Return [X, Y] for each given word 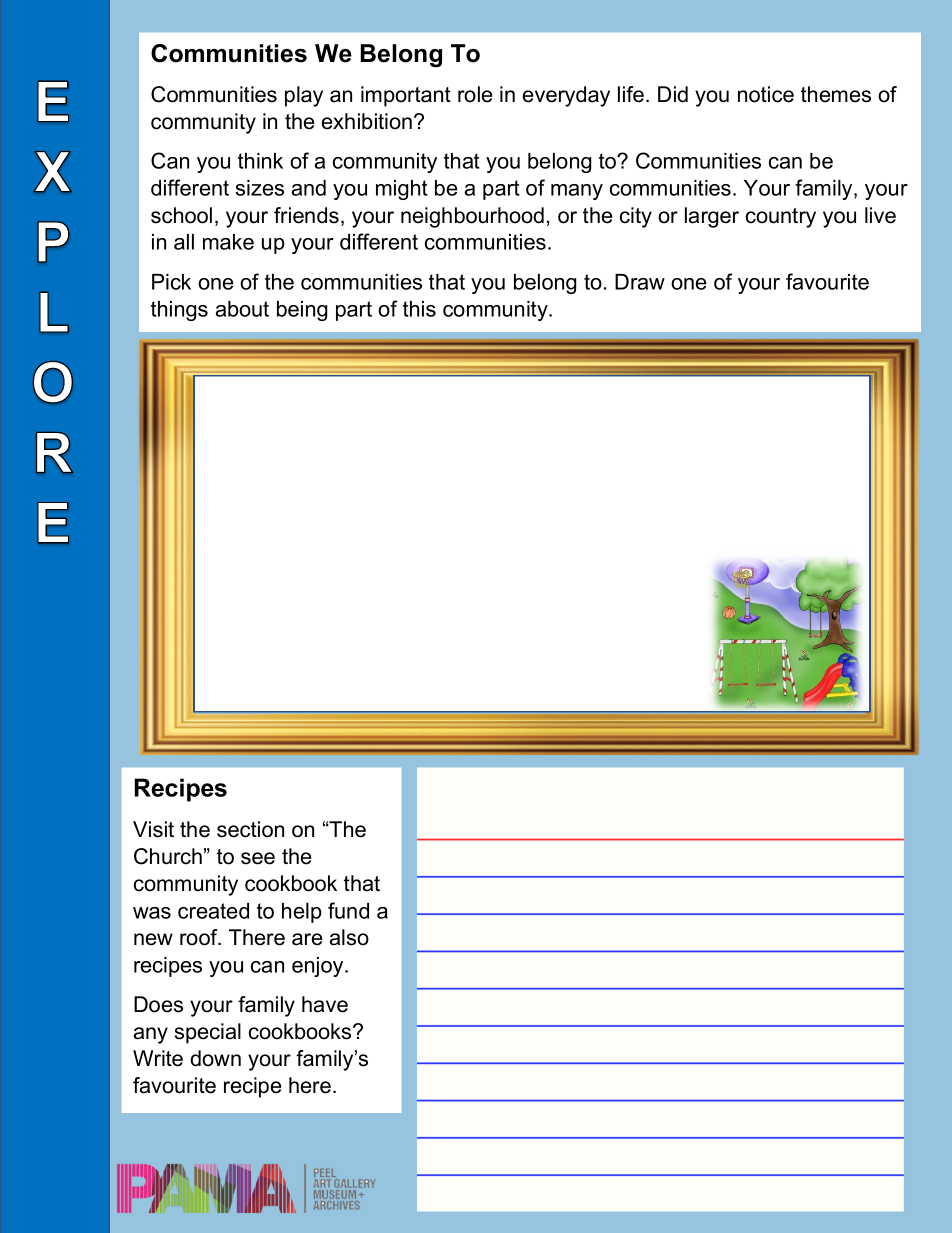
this [419, 309]
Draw [640, 282]
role [475, 94]
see [258, 858]
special [208, 1033]
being [302, 311]
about [242, 309]
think [260, 161]
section [250, 829]
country [781, 218]
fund [348, 910]
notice [766, 94]
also [349, 937]
